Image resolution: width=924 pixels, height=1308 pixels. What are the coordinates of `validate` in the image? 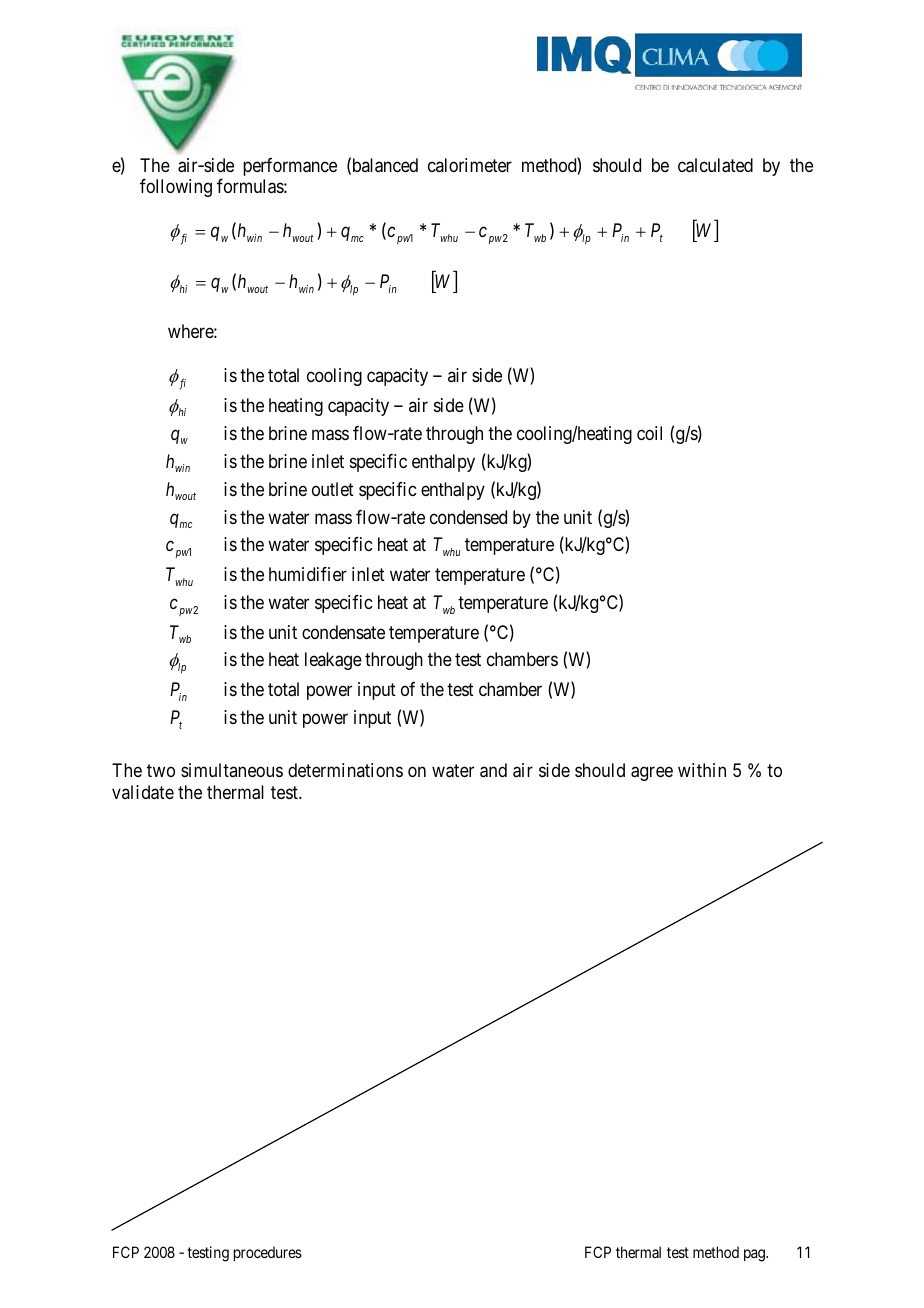 It's located at (143, 792).
